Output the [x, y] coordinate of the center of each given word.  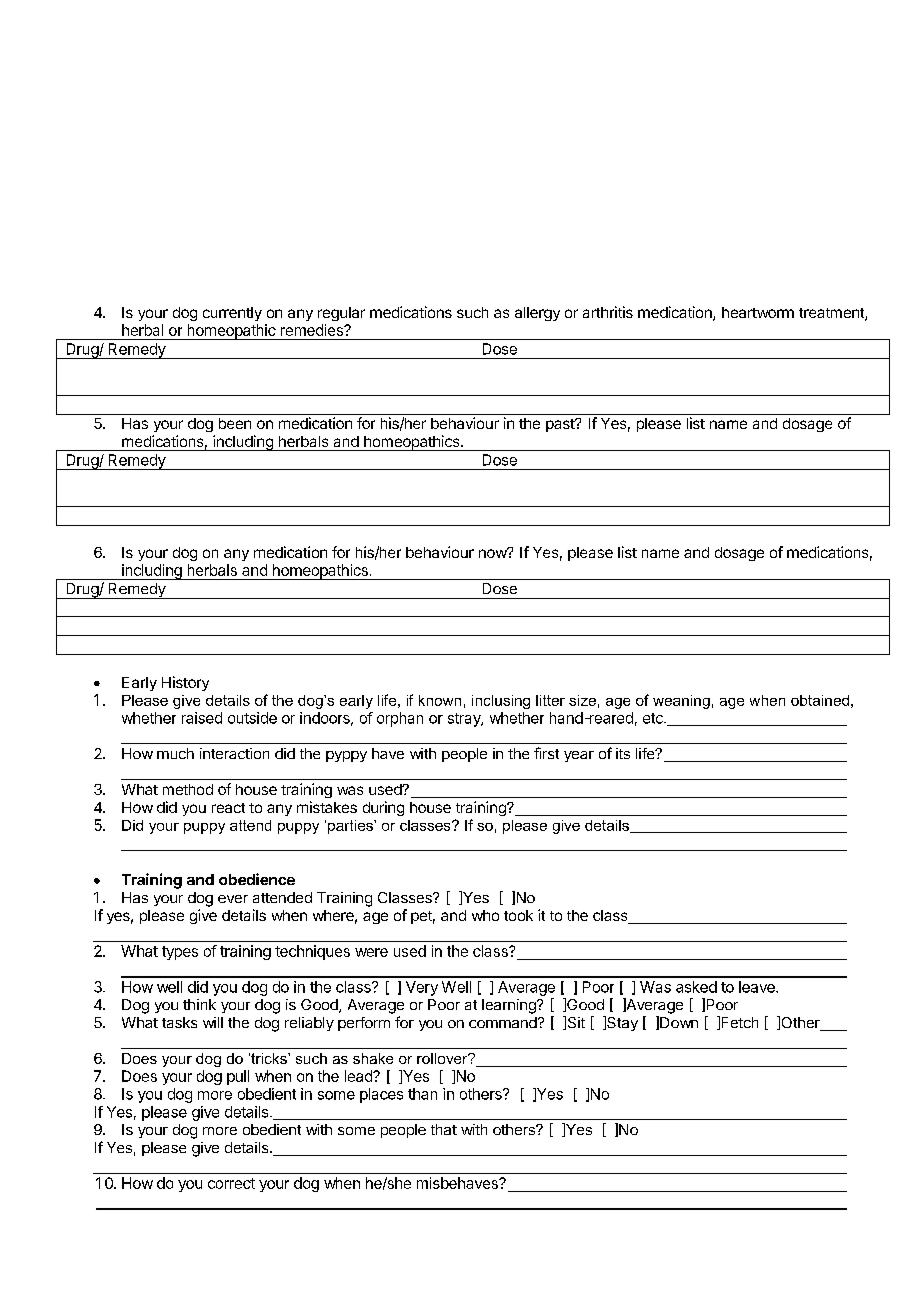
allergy [537, 314]
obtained [820, 700]
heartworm [758, 312]
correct [231, 1183]
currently [232, 314]
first [546, 753]
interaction [234, 753]
